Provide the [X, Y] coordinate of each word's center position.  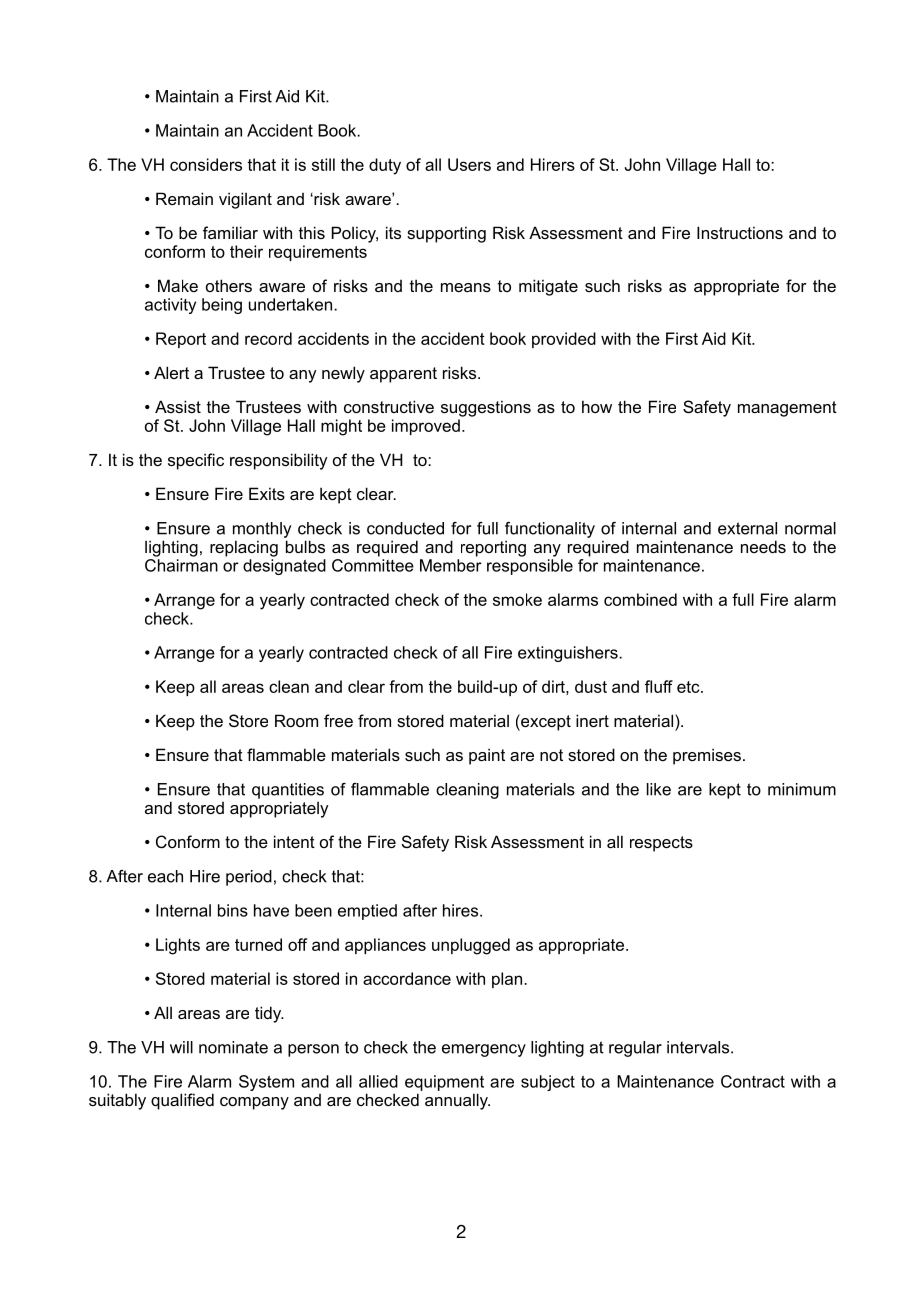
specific [196, 461]
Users [469, 164]
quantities [288, 791]
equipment [444, 1083]
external [747, 528]
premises [707, 756]
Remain [184, 198]
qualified [182, 1101]
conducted [405, 528]
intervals [699, 1047]
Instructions [740, 232]
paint [487, 756]
